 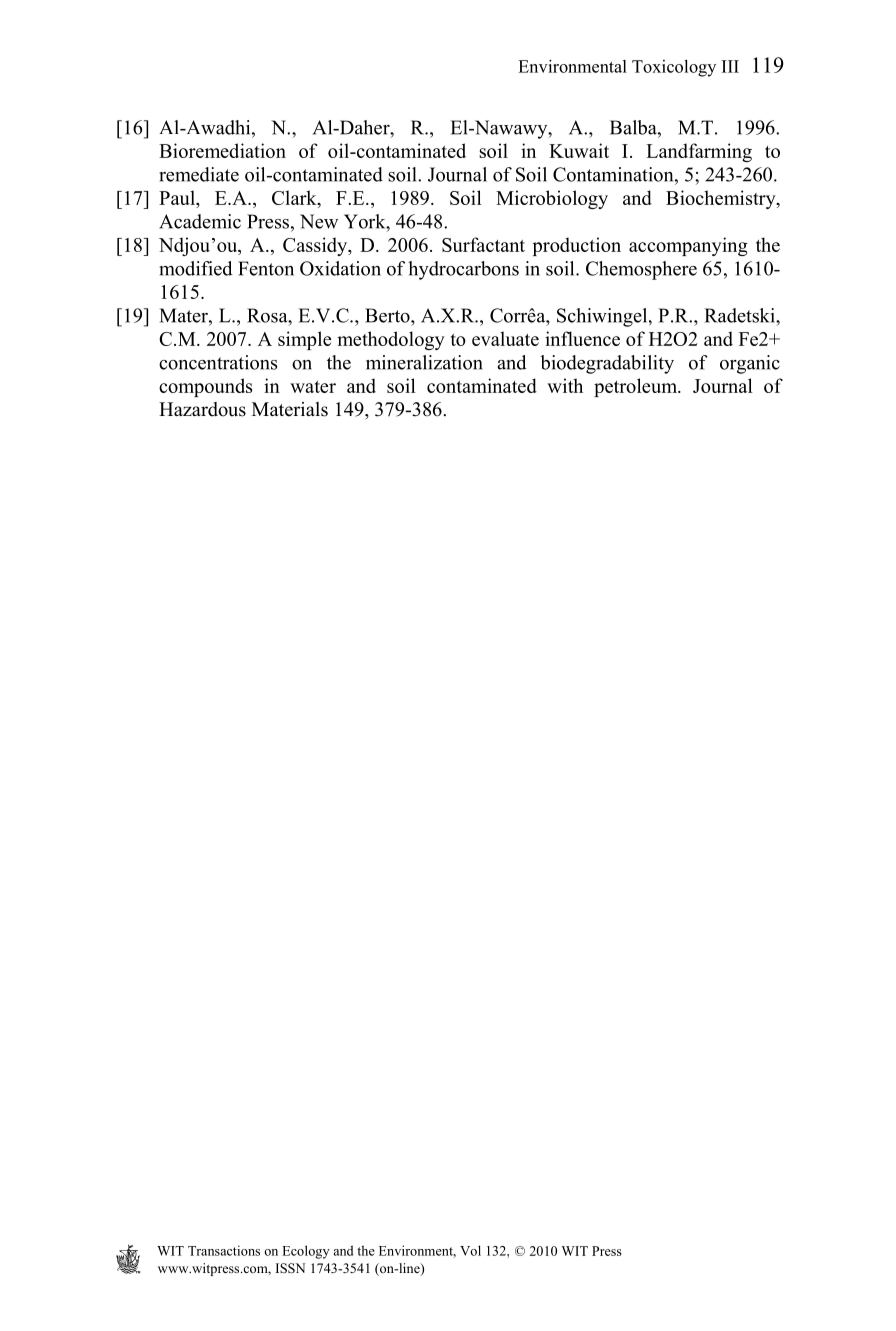 What do you see at coordinates (579, 150) in the page?
I see `Kuwait` at bounding box center [579, 150].
